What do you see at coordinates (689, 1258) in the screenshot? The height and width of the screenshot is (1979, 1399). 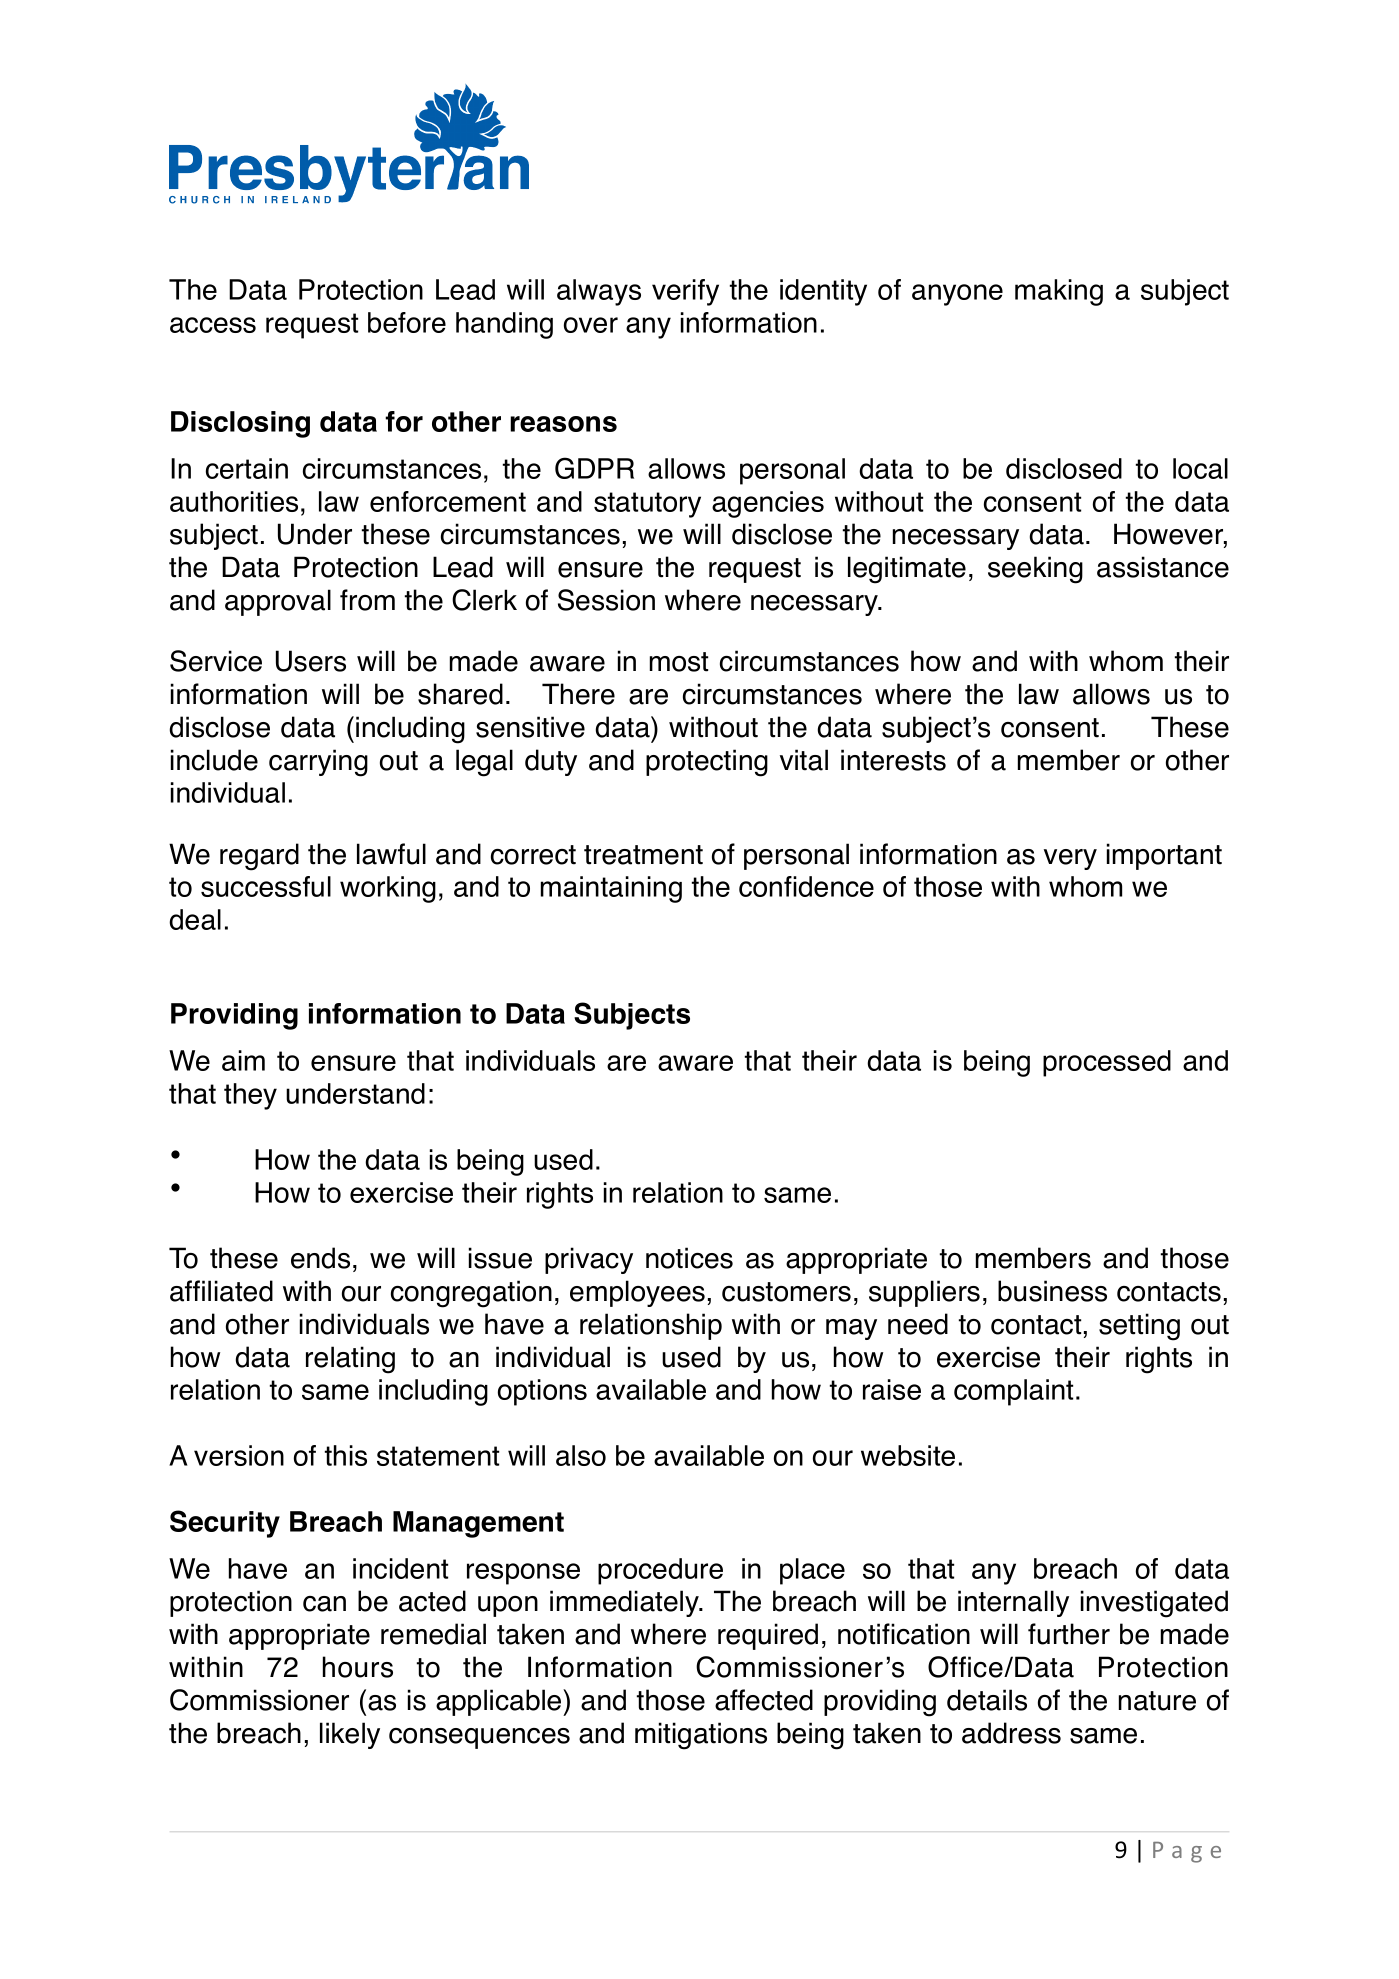 I see `notices` at bounding box center [689, 1258].
